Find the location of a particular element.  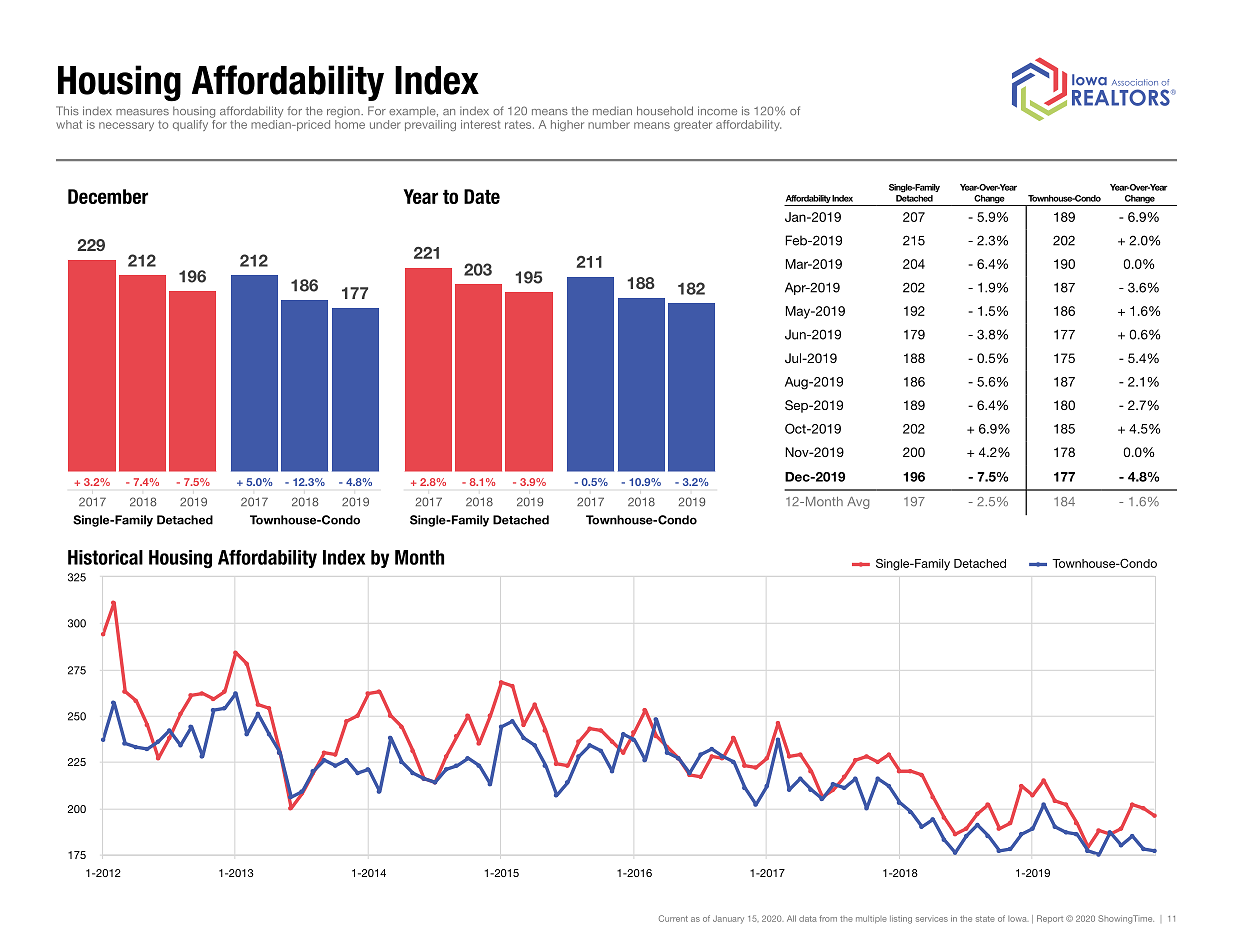

Historical is located at coordinates (105, 557).
